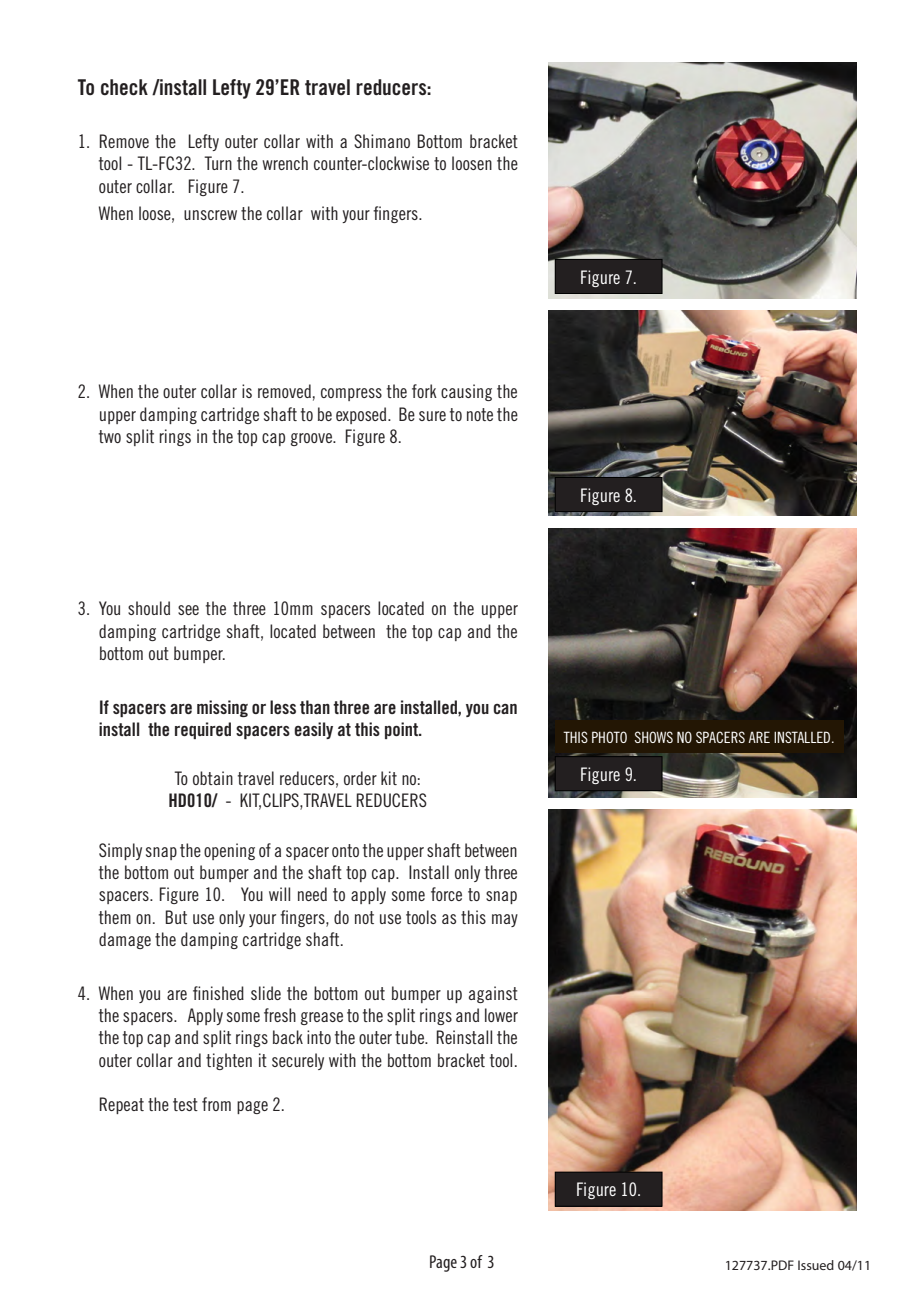 The image size is (924, 1308). I want to click on Turn, so click(218, 163).
